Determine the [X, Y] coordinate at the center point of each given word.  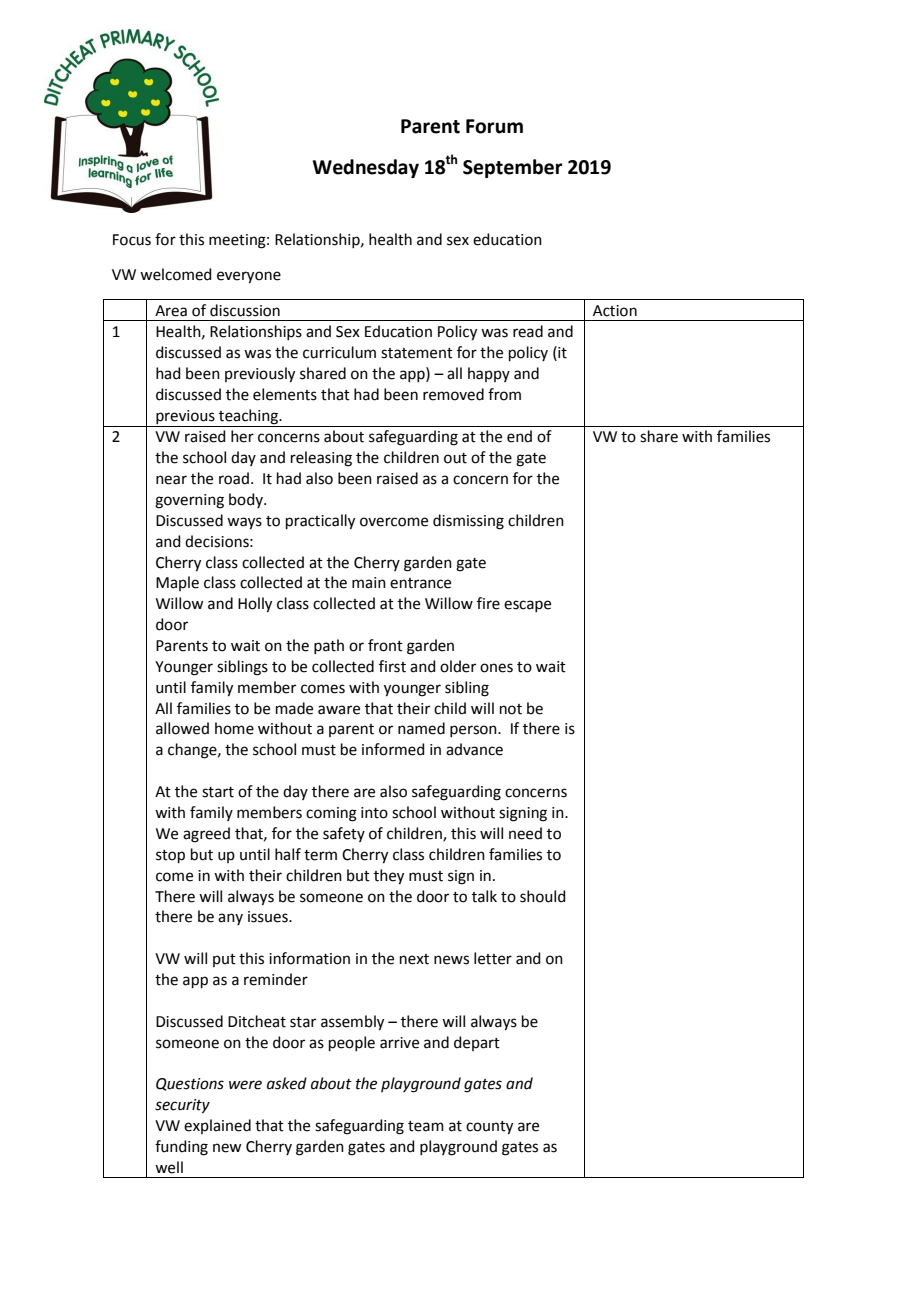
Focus [132, 240]
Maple [177, 583]
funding [181, 1148]
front [385, 645]
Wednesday [365, 168]
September [513, 168]
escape [527, 606]
